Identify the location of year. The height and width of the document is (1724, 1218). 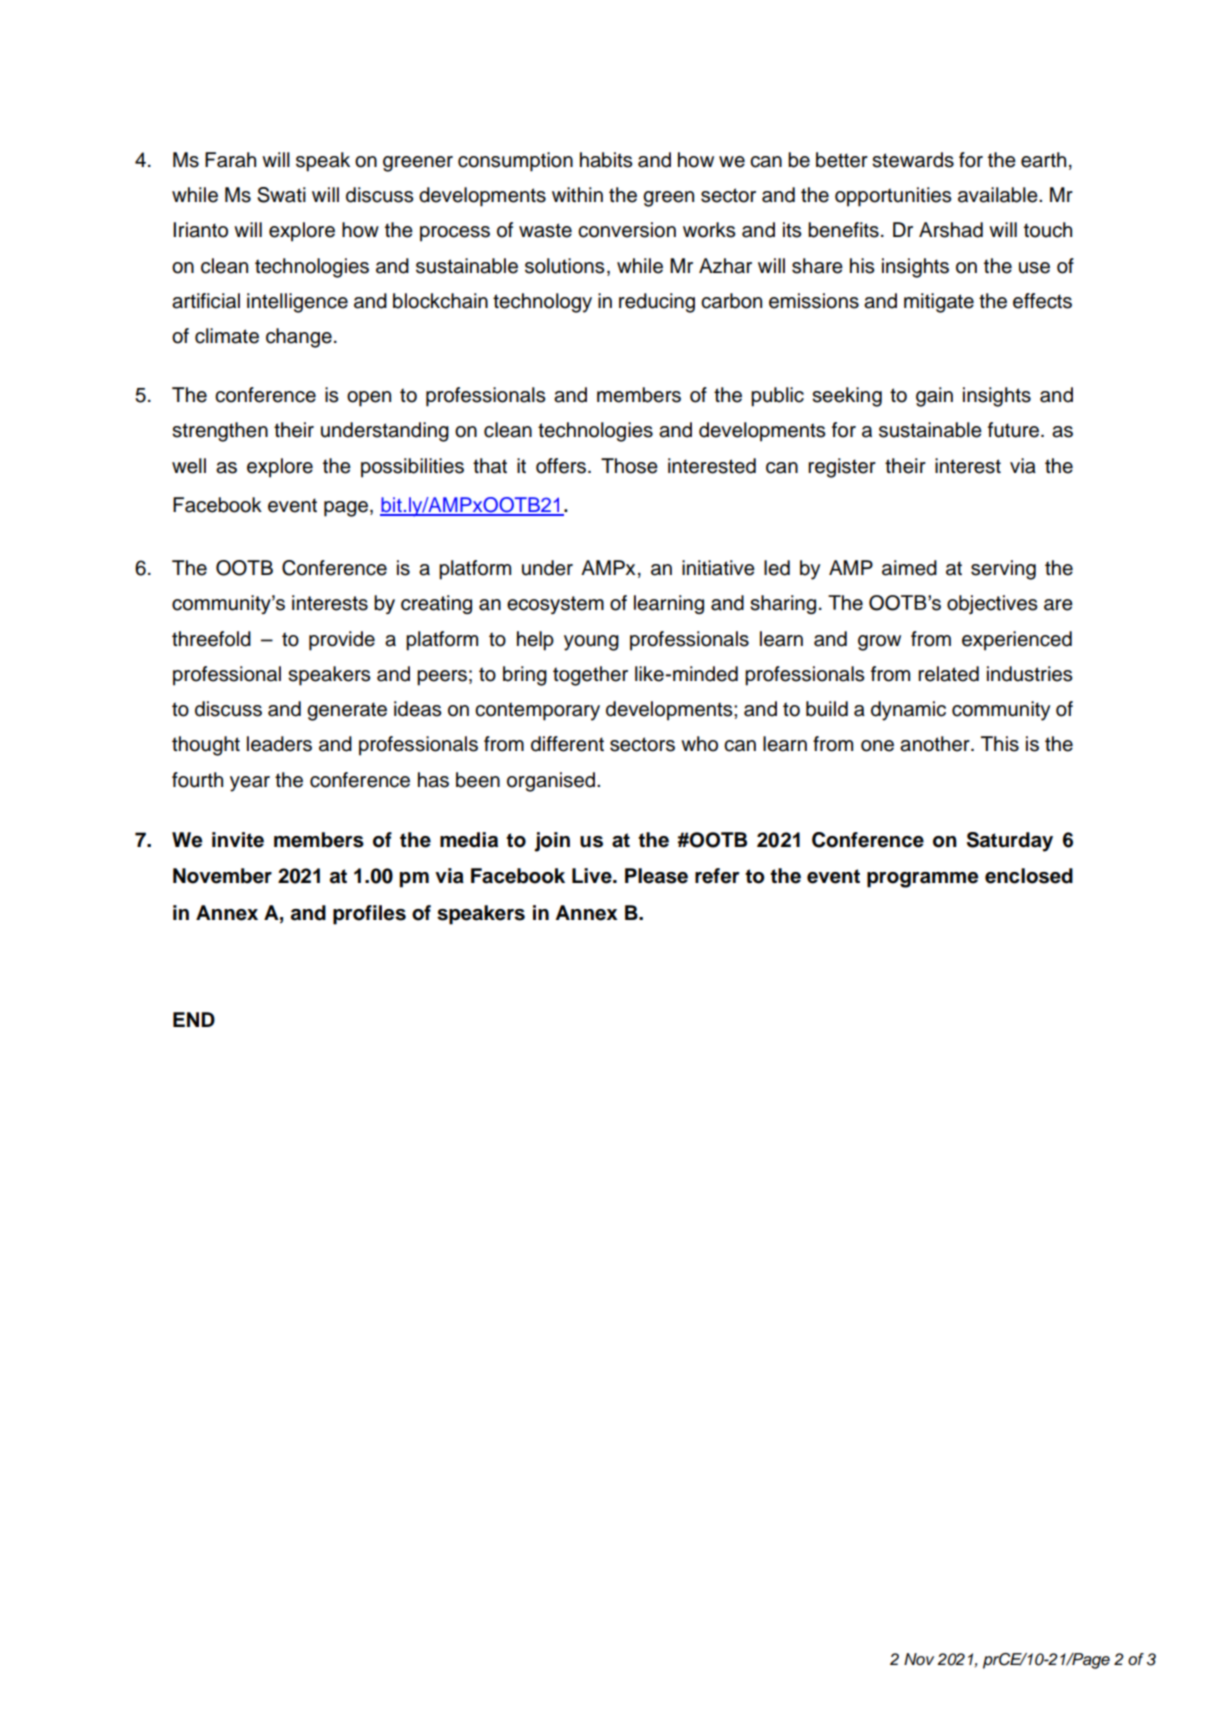
(250, 784).
